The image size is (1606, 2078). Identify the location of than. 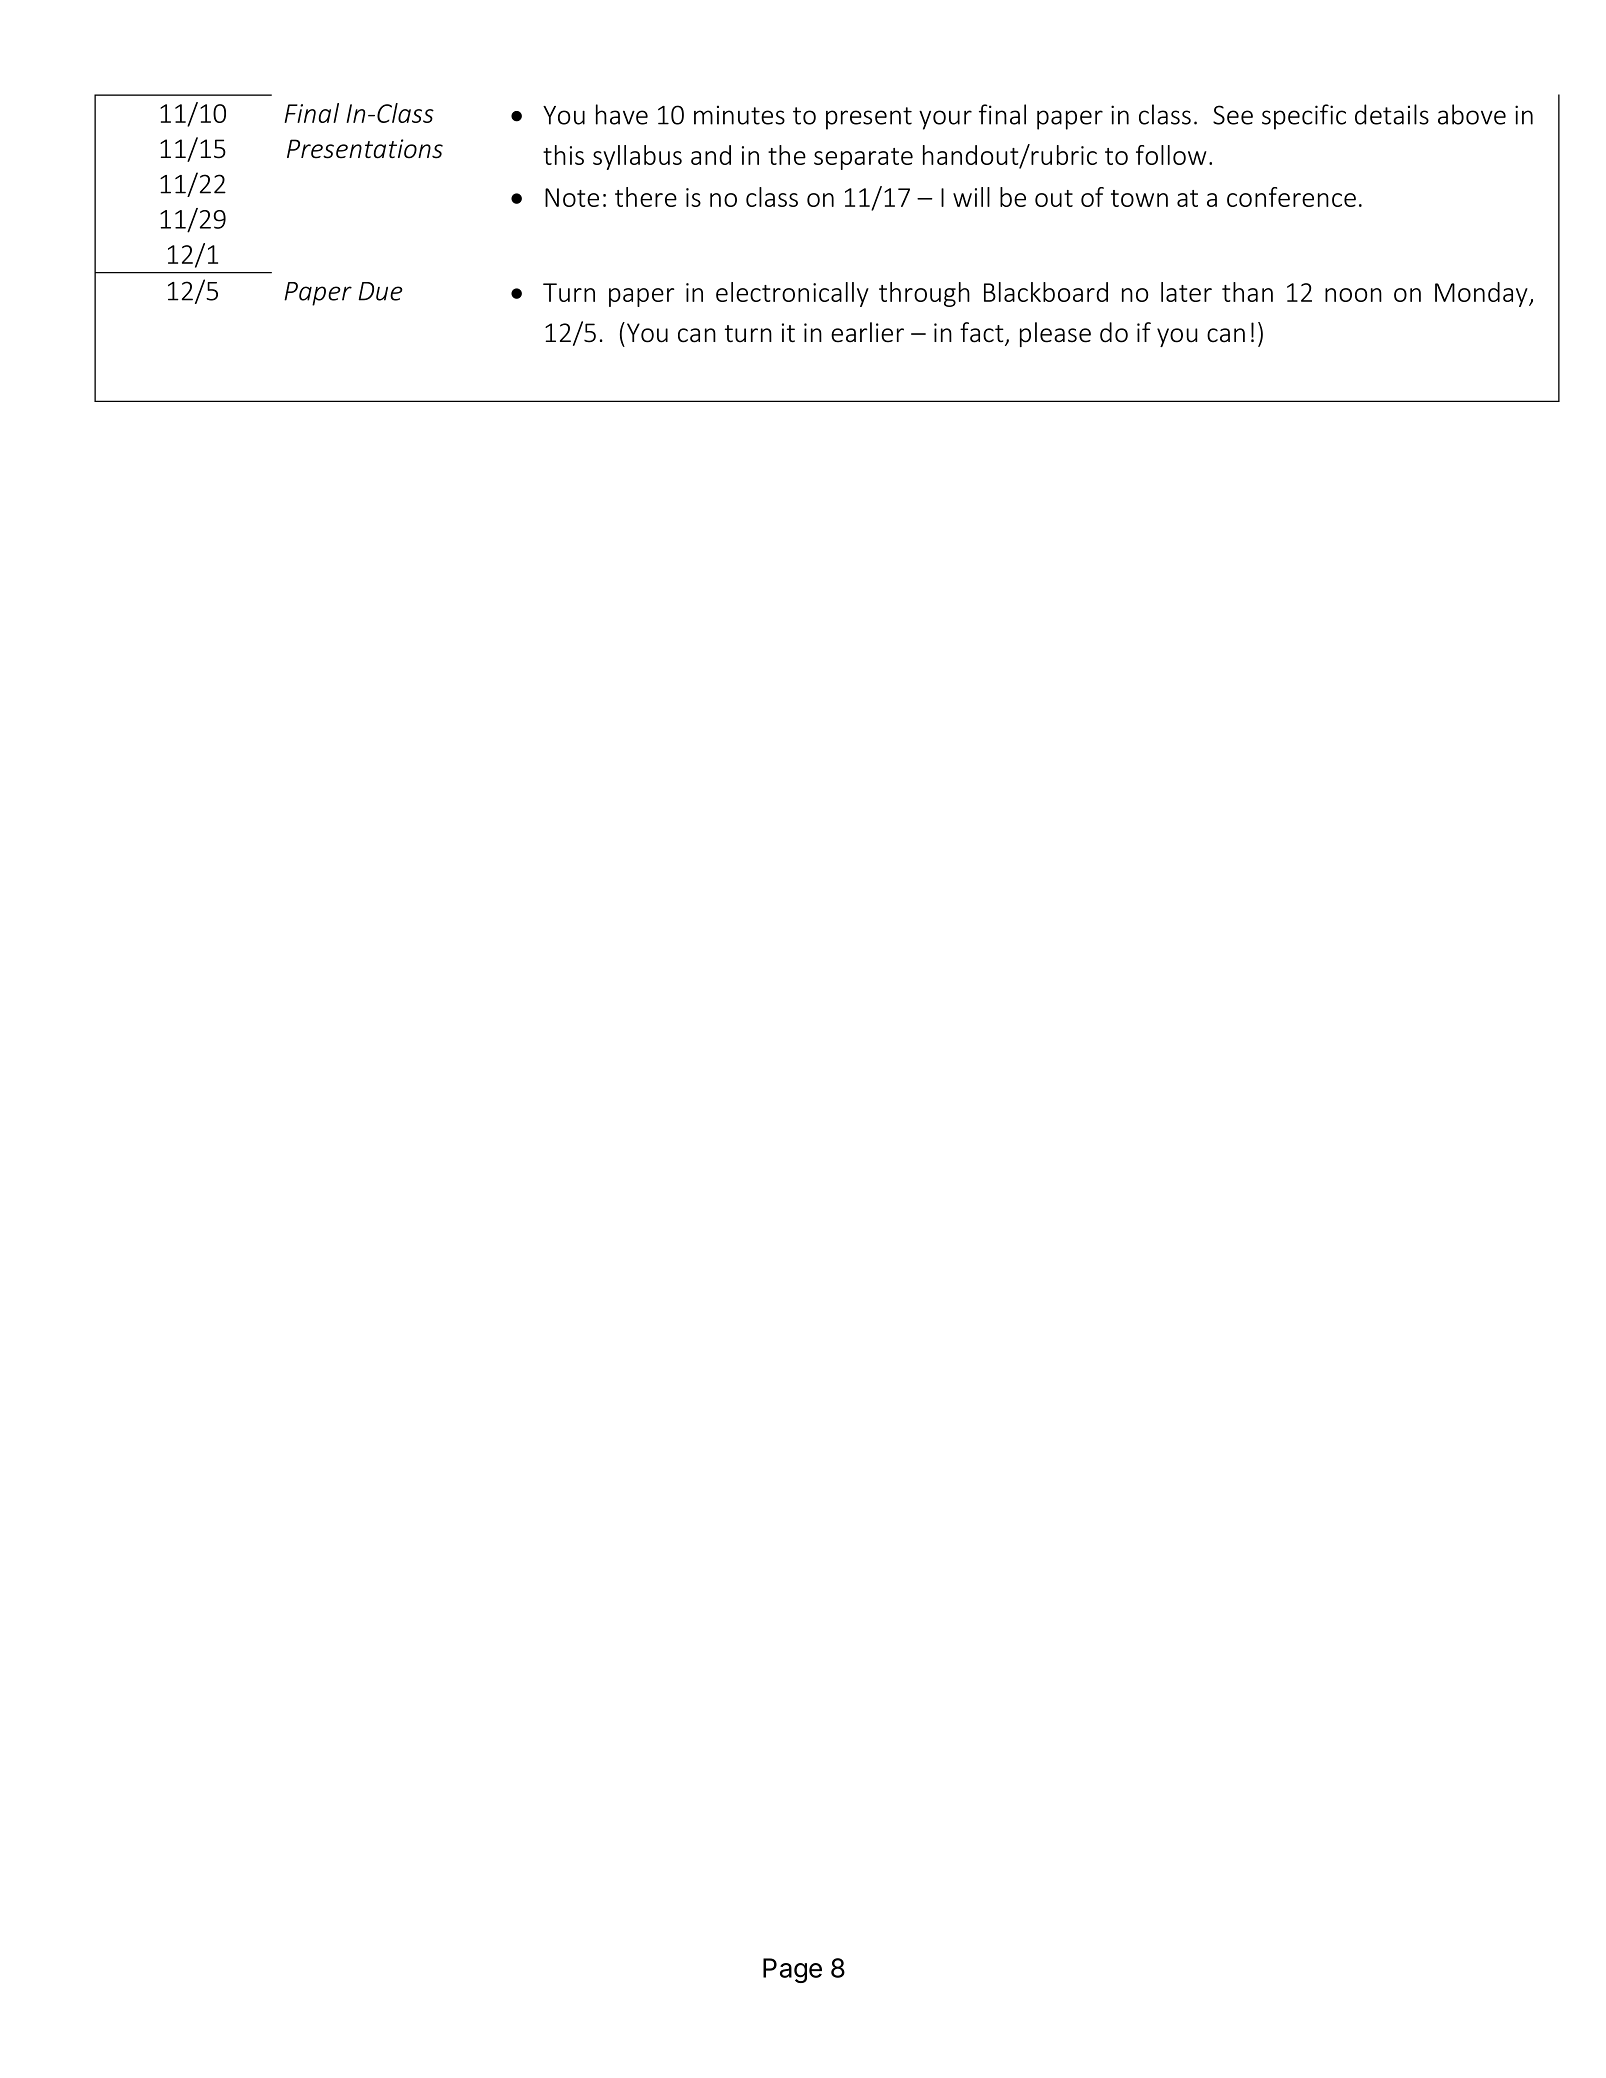
(1247, 292).
